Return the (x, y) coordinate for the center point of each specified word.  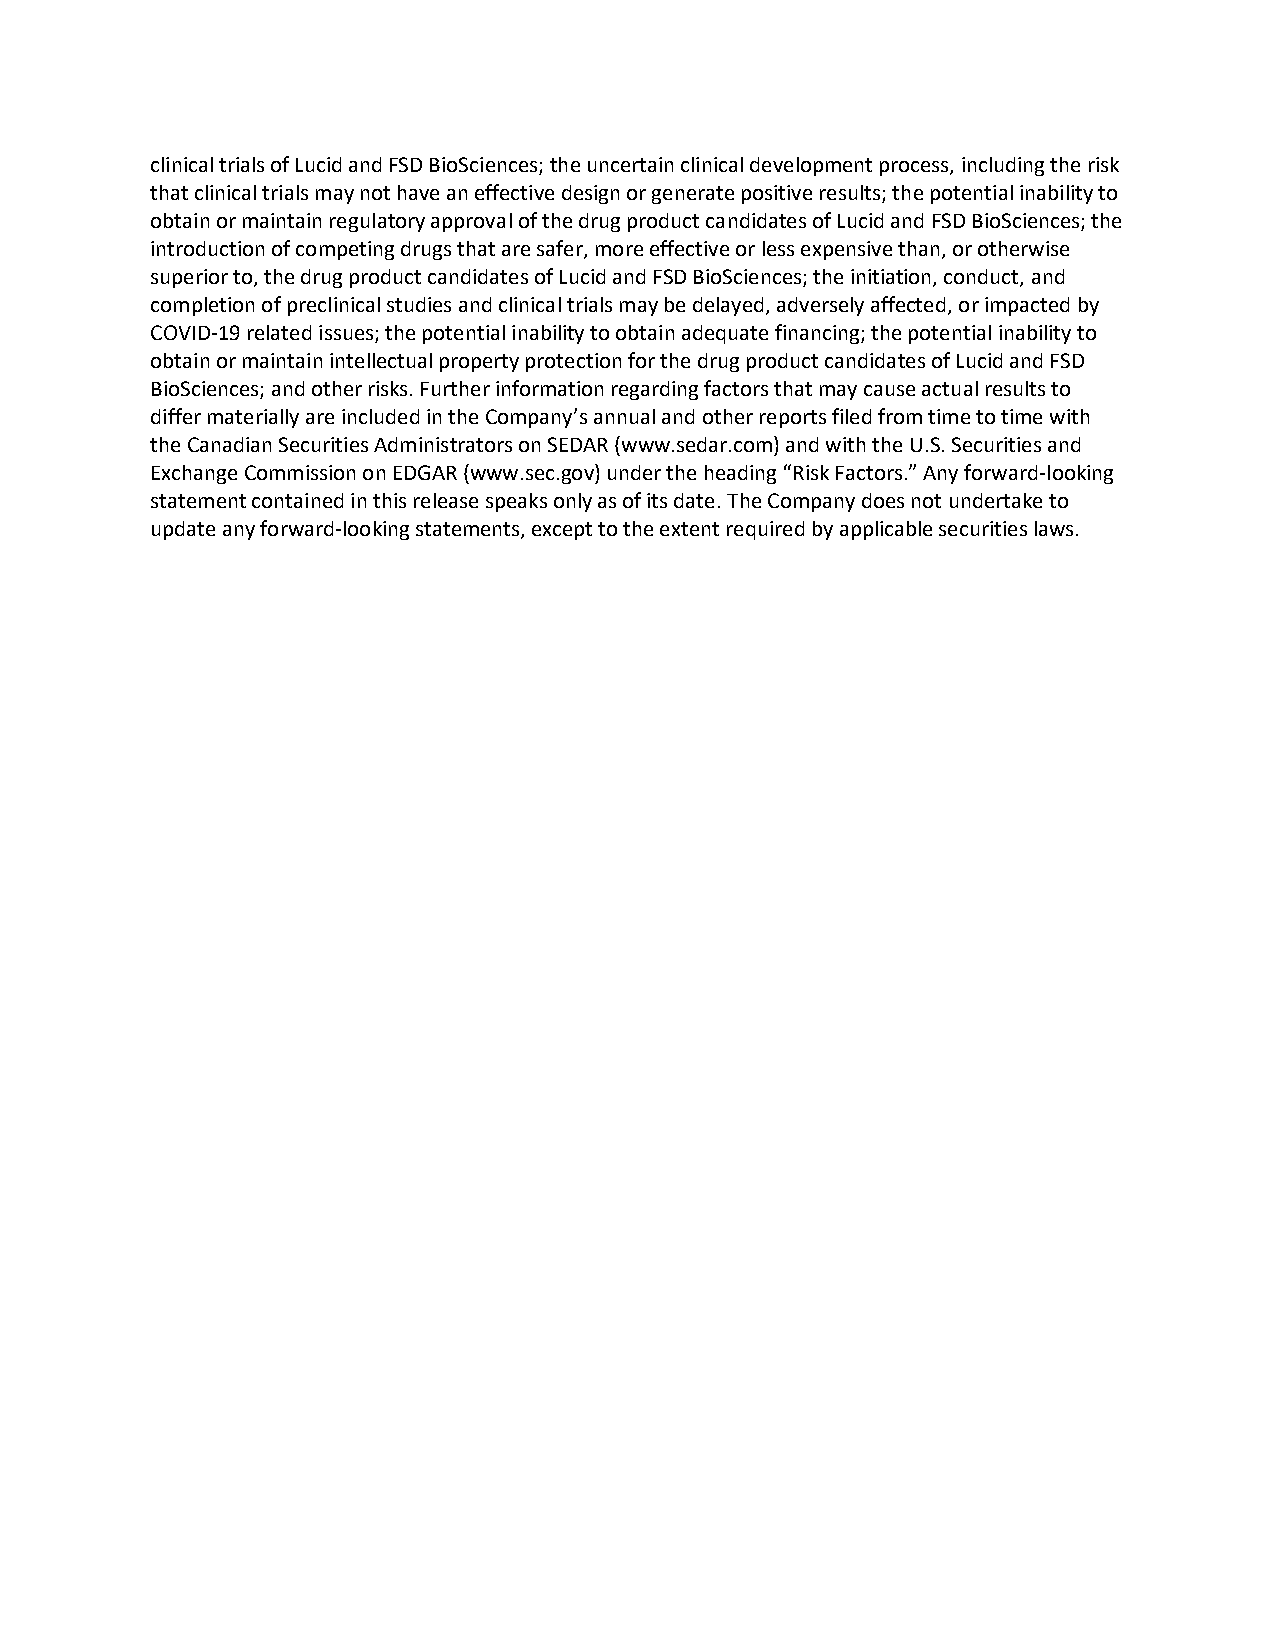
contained (297, 500)
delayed (728, 306)
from (900, 416)
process (915, 168)
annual (624, 416)
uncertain (630, 164)
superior (189, 278)
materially (253, 418)
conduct (982, 278)
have (418, 192)
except (562, 531)
